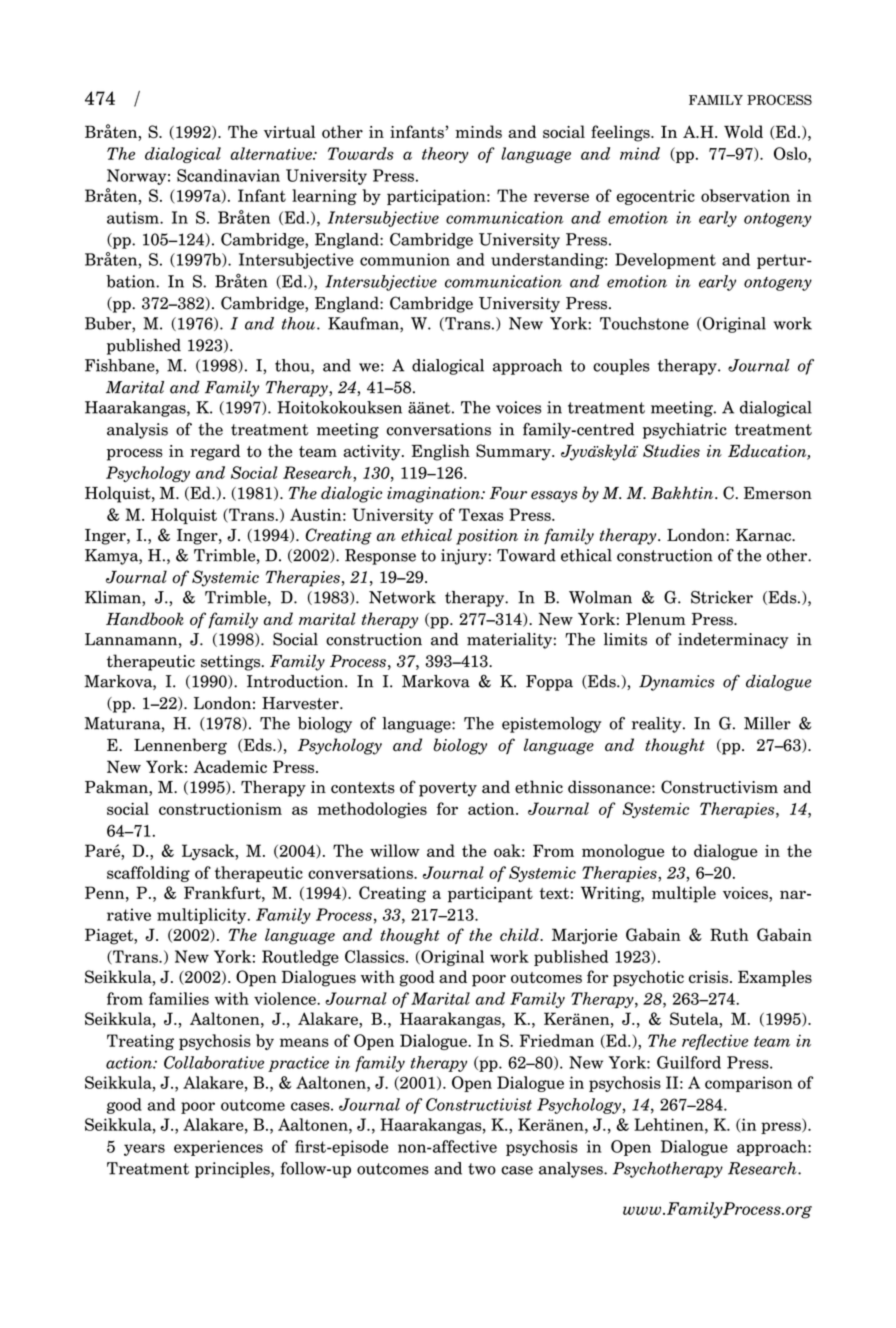  I want to click on theory, so click(445, 155).
